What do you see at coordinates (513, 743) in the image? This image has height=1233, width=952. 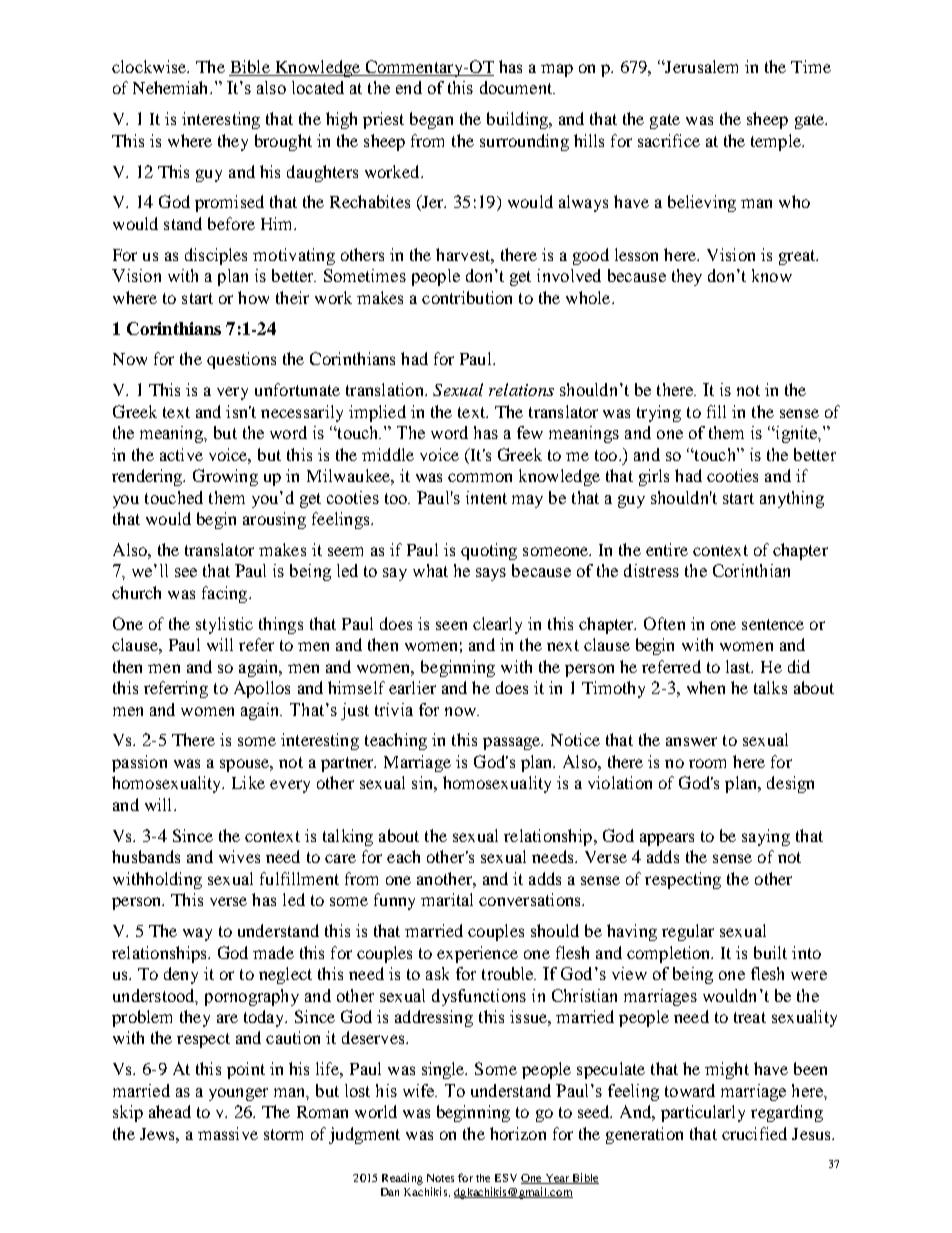 I see `passage` at bounding box center [513, 743].
